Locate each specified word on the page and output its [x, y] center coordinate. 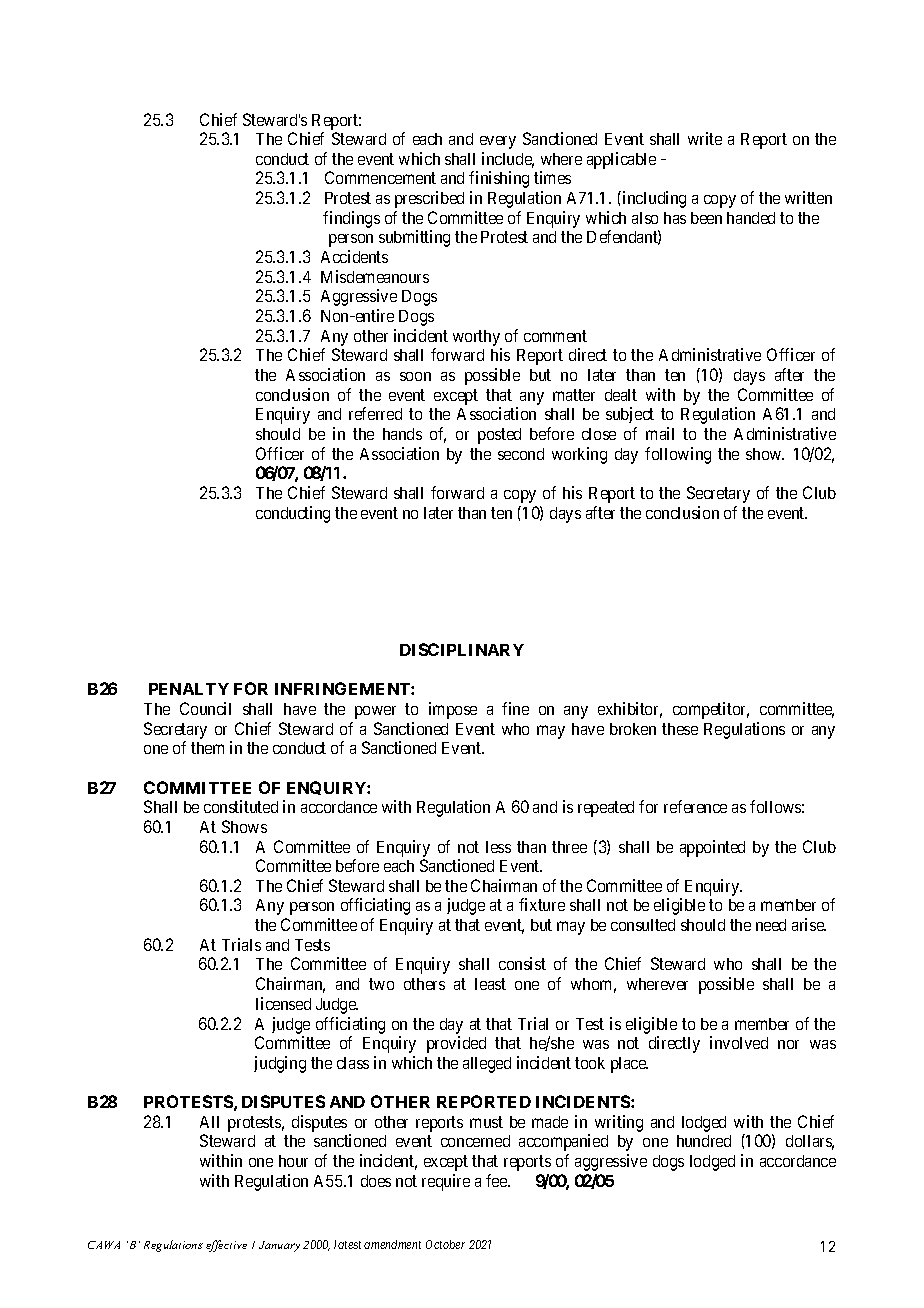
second [521, 454]
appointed [712, 848]
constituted [241, 806]
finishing [499, 179]
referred [375, 413]
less [498, 847]
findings [351, 219]
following [678, 455]
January [279, 1246]
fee [497, 1180]
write [705, 138]
